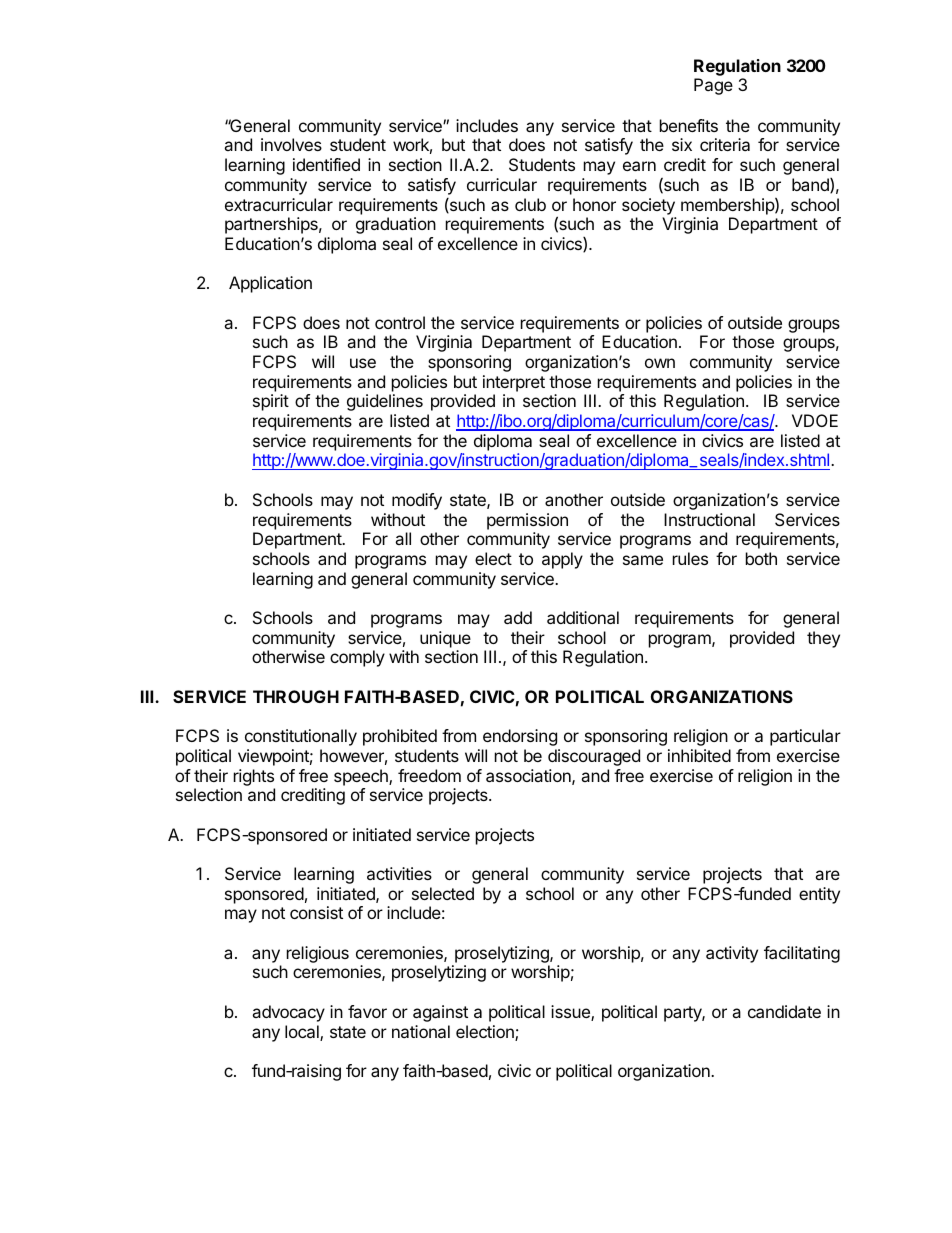 This screenshot has height=1233, width=952. Describe the element at coordinates (362, 777) in the screenshot. I see `speech` at that location.
